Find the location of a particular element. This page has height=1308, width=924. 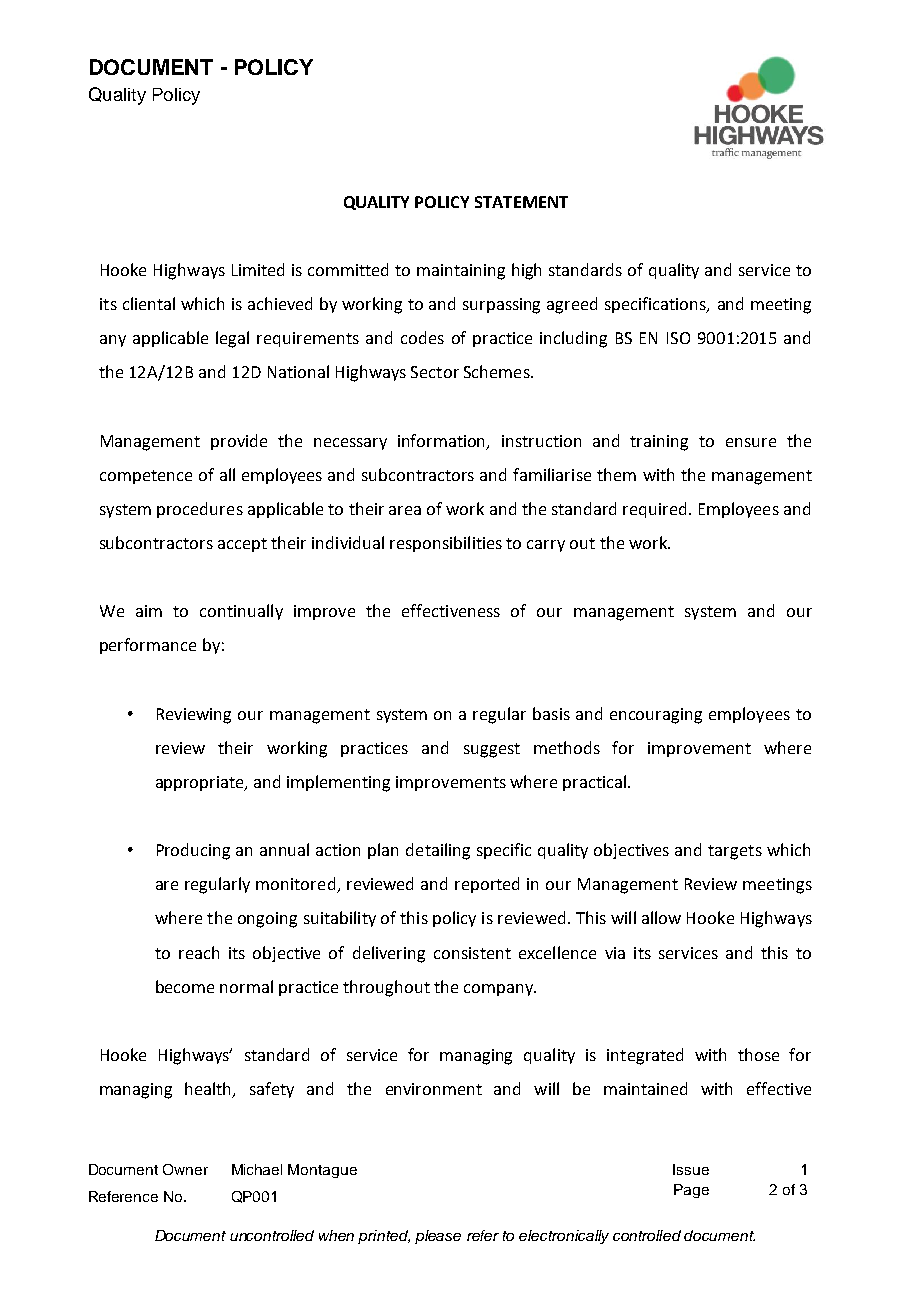

appropriate is located at coordinates (201, 783).
